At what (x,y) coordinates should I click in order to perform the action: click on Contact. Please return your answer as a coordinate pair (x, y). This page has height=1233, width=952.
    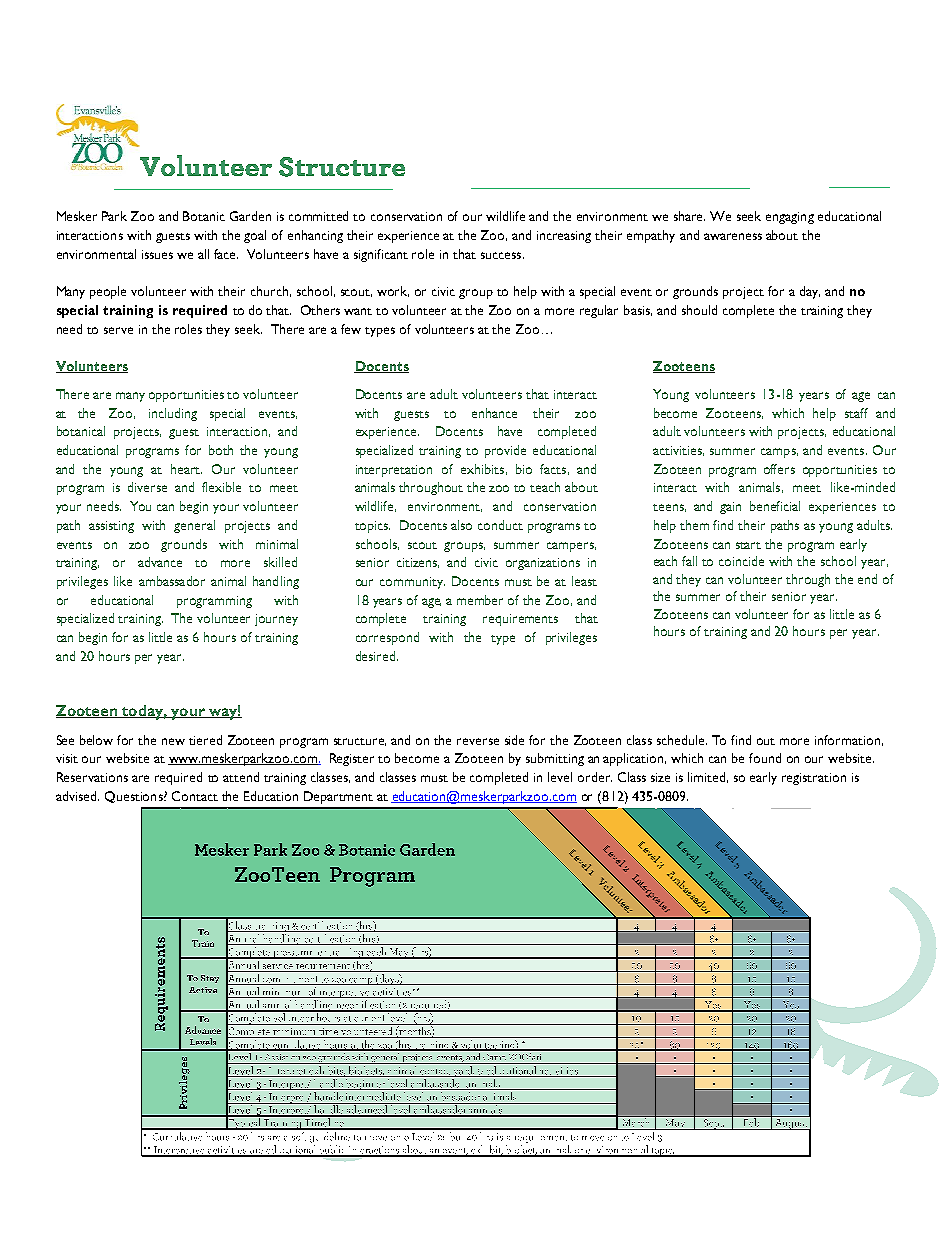
    Looking at the image, I should click on (195, 796).
